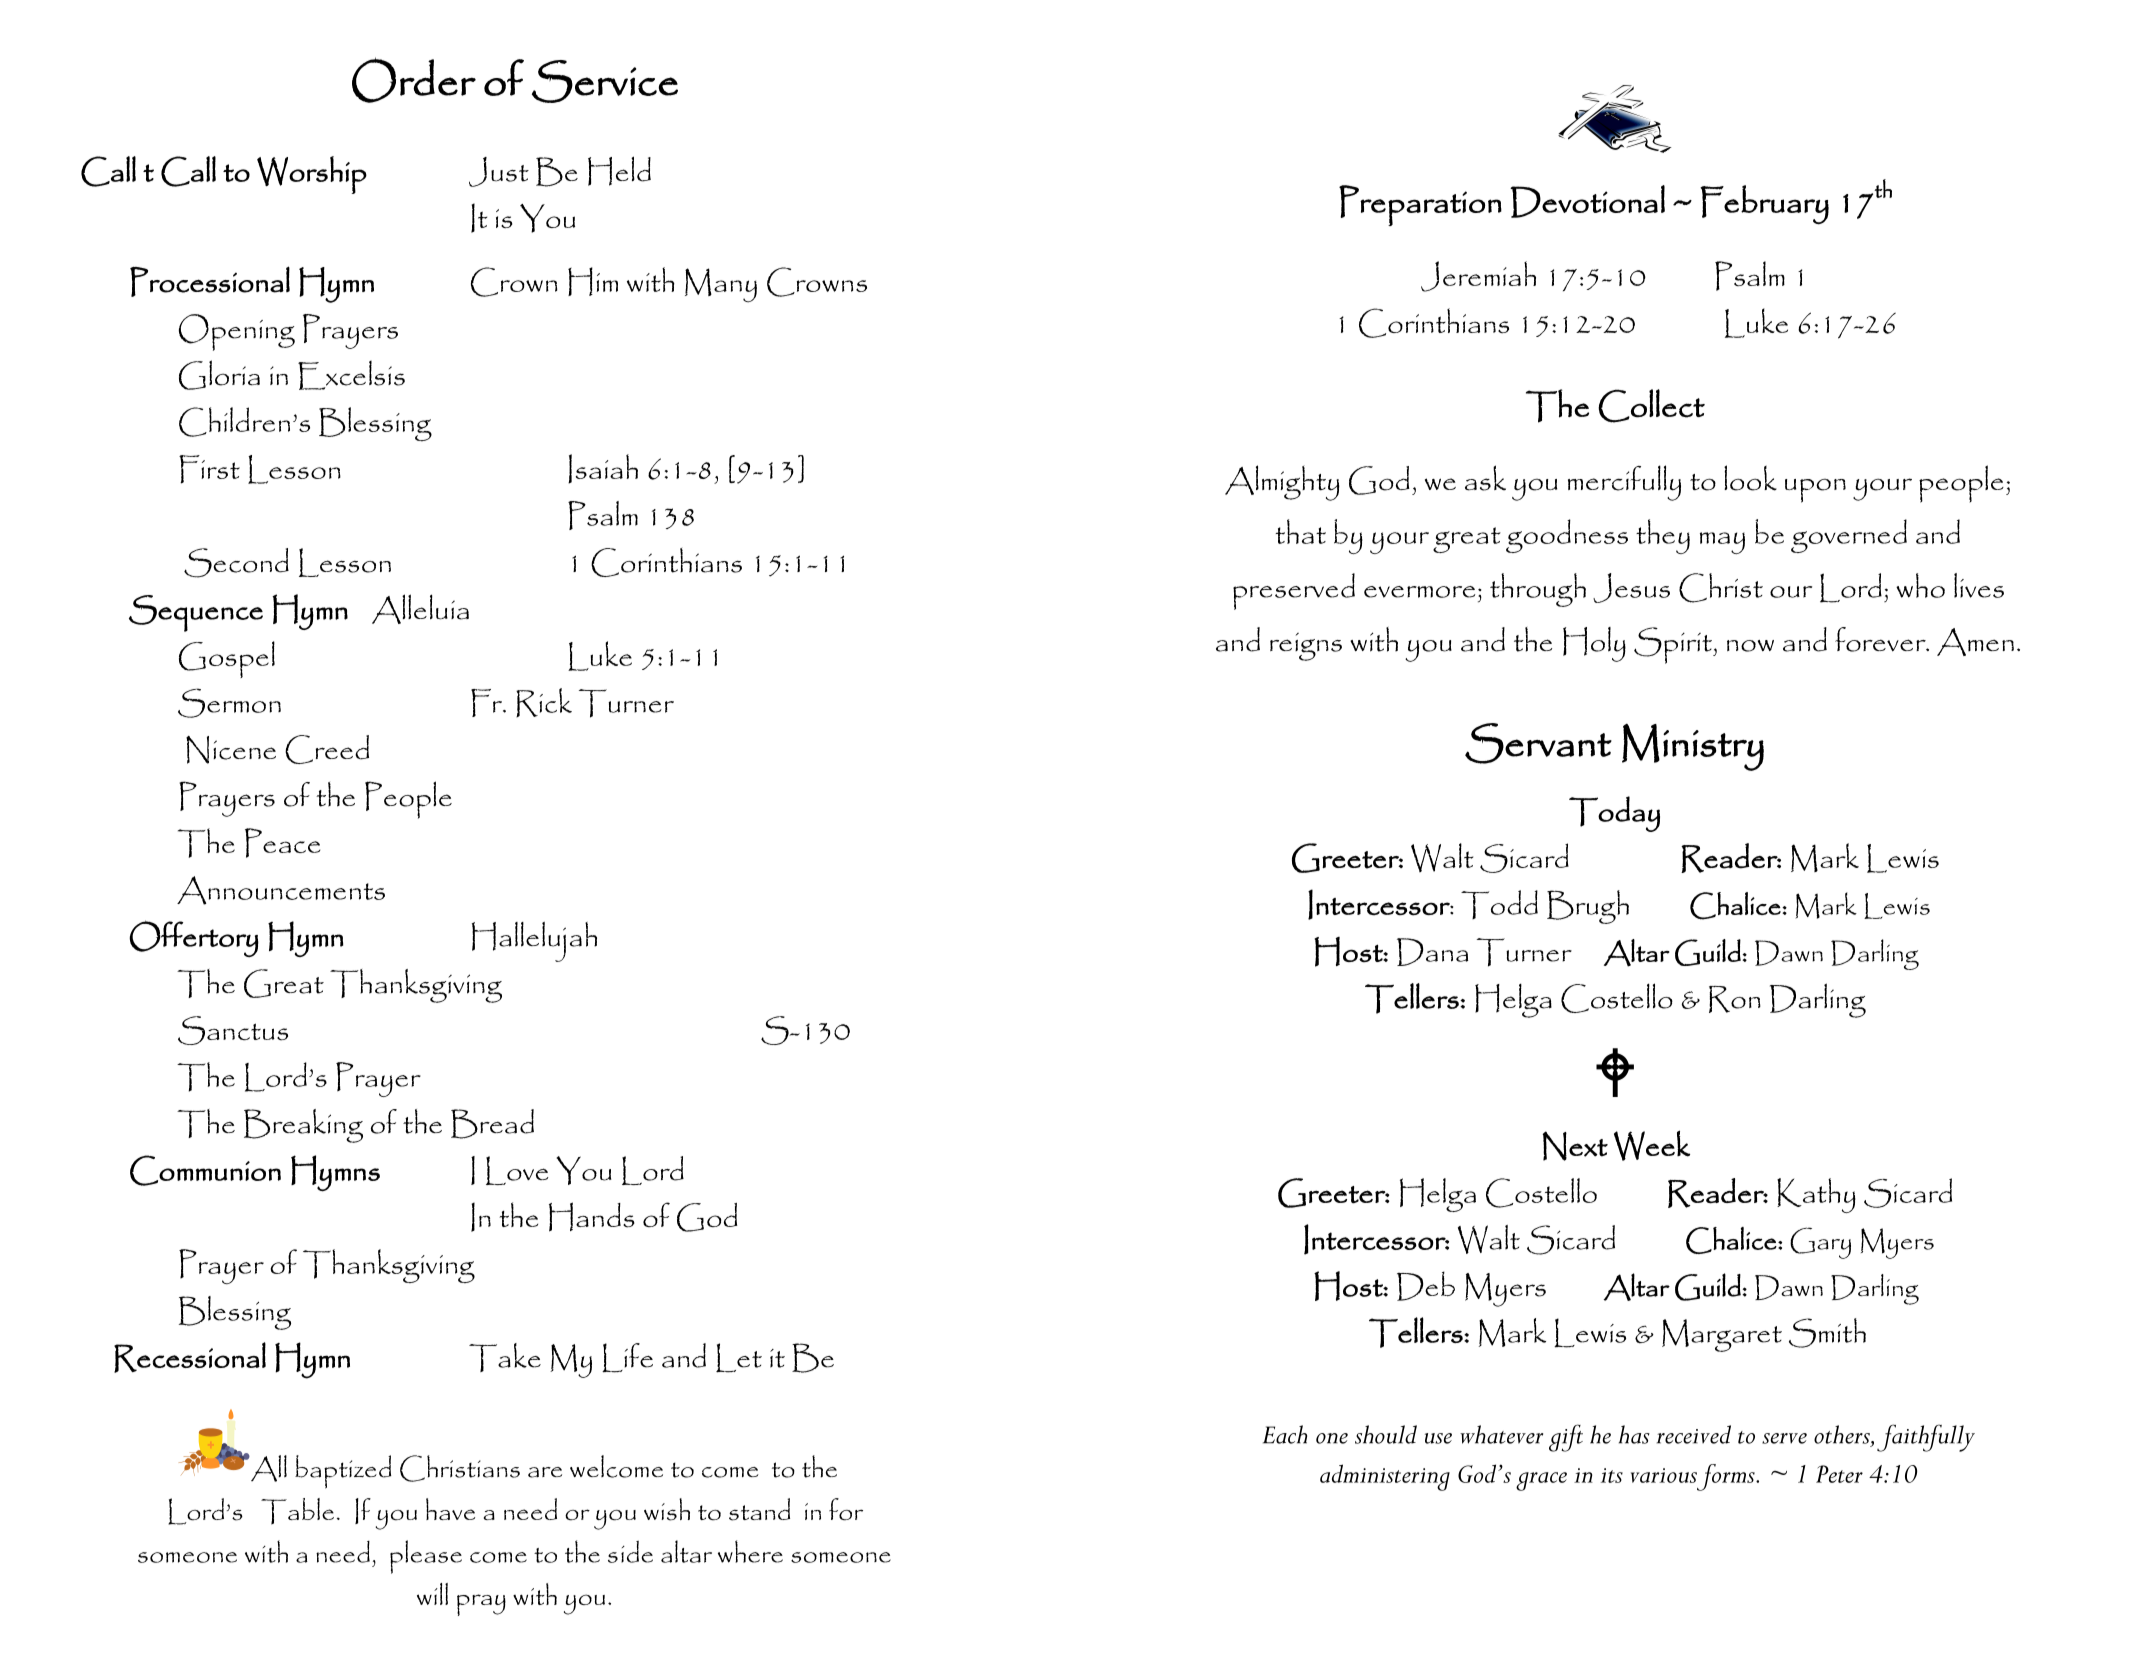  What do you see at coordinates (1651, 406) in the page?
I see `Collect` at bounding box center [1651, 406].
